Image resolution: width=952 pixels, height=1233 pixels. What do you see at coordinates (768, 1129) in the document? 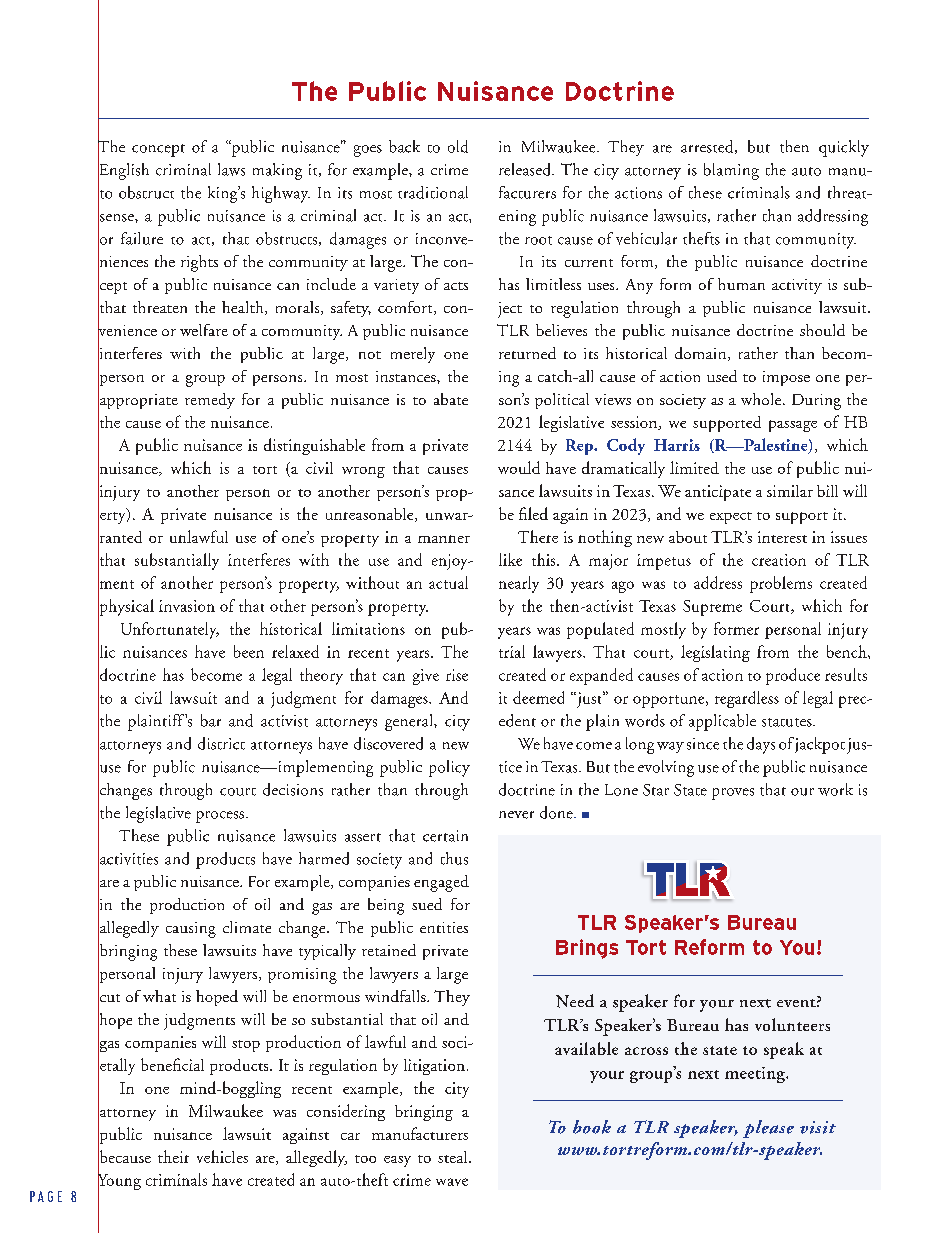
I see `please` at bounding box center [768, 1129].
